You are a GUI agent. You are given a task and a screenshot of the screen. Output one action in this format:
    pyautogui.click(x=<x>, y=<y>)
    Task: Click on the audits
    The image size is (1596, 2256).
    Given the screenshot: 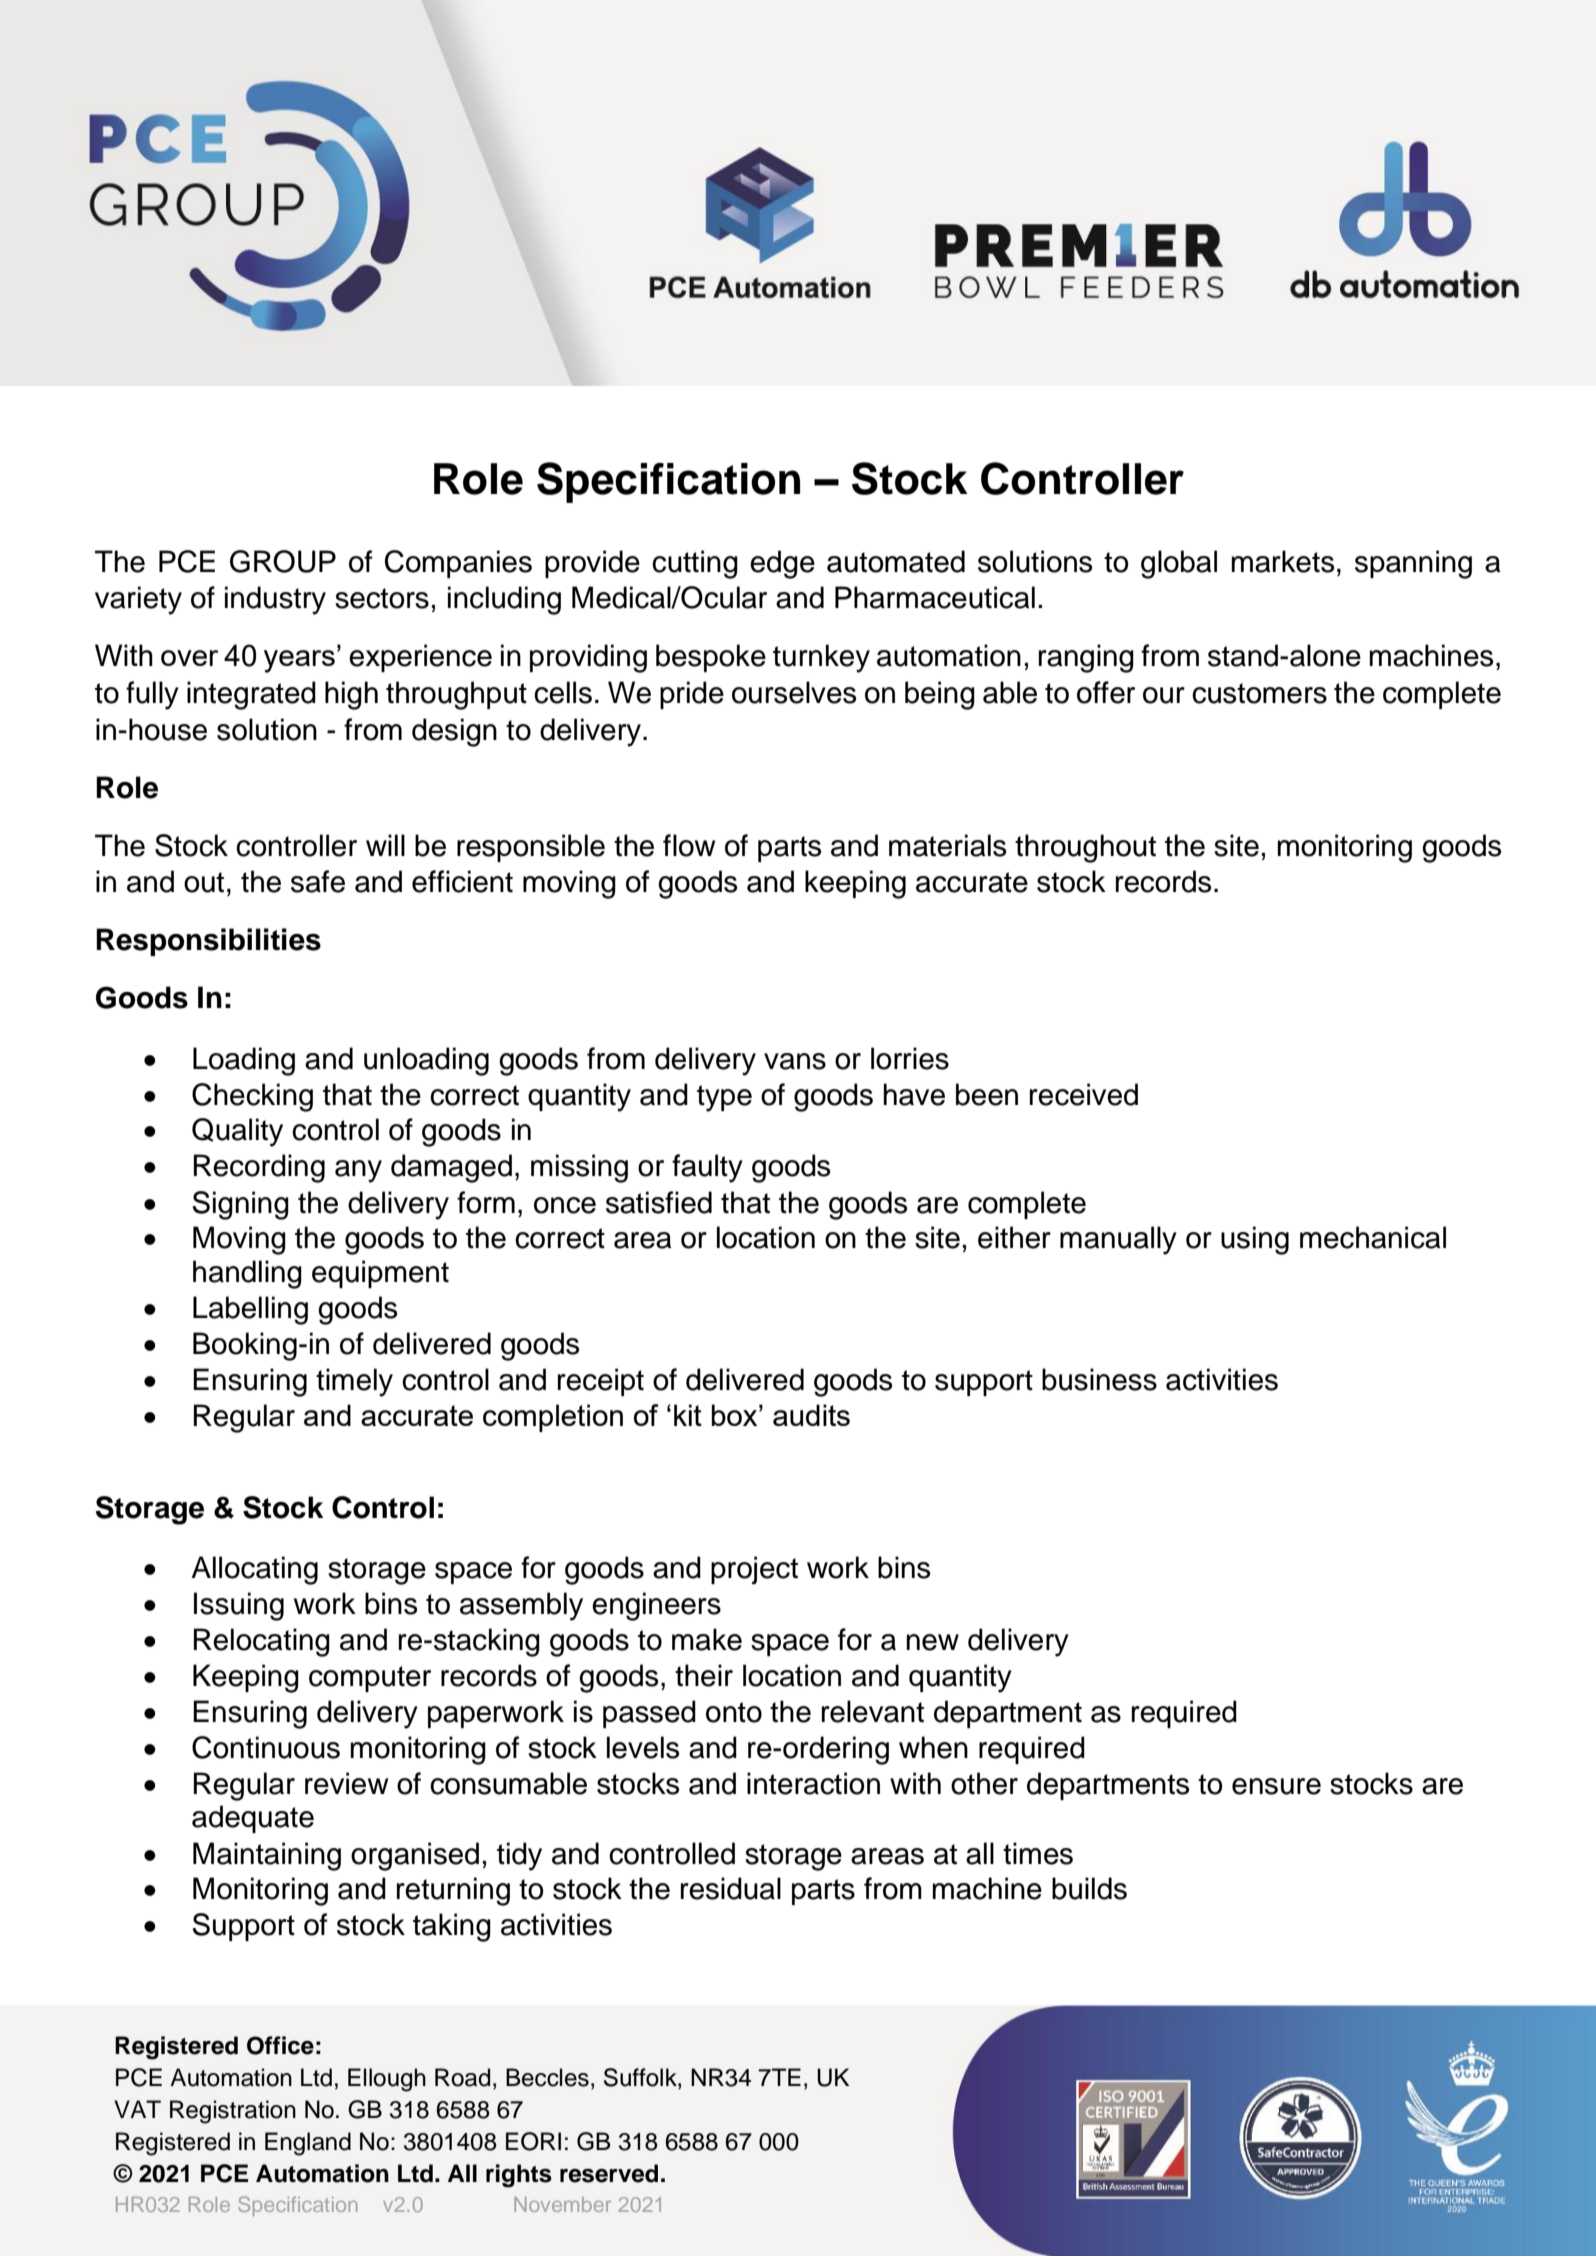 What is the action you would take?
    pyautogui.click(x=811, y=1415)
